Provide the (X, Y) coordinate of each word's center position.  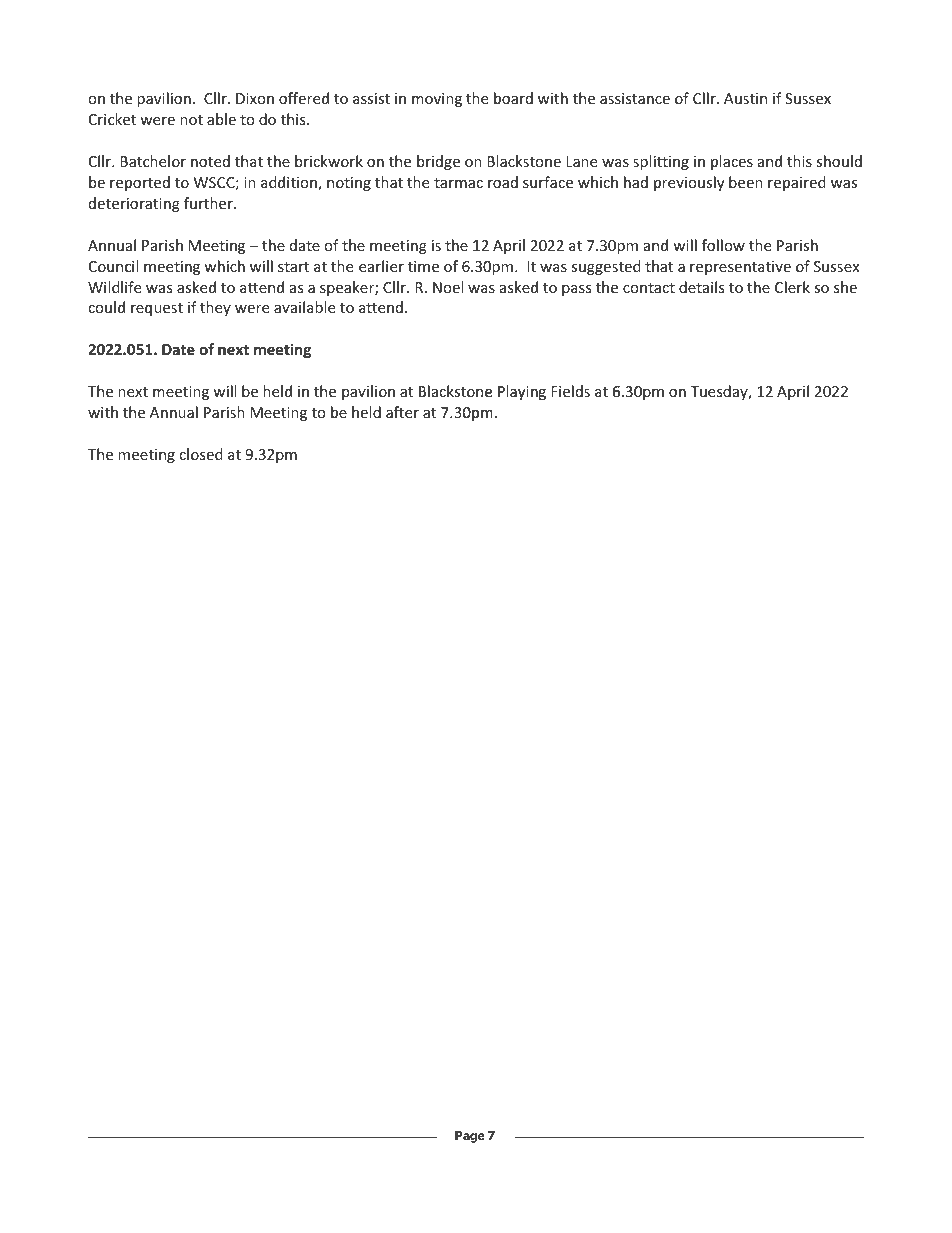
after (402, 412)
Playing (522, 392)
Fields (570, 391)
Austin (745, 98)
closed (201, 454)
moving (437, 100)
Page (470, 1137)
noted (210, 161)
